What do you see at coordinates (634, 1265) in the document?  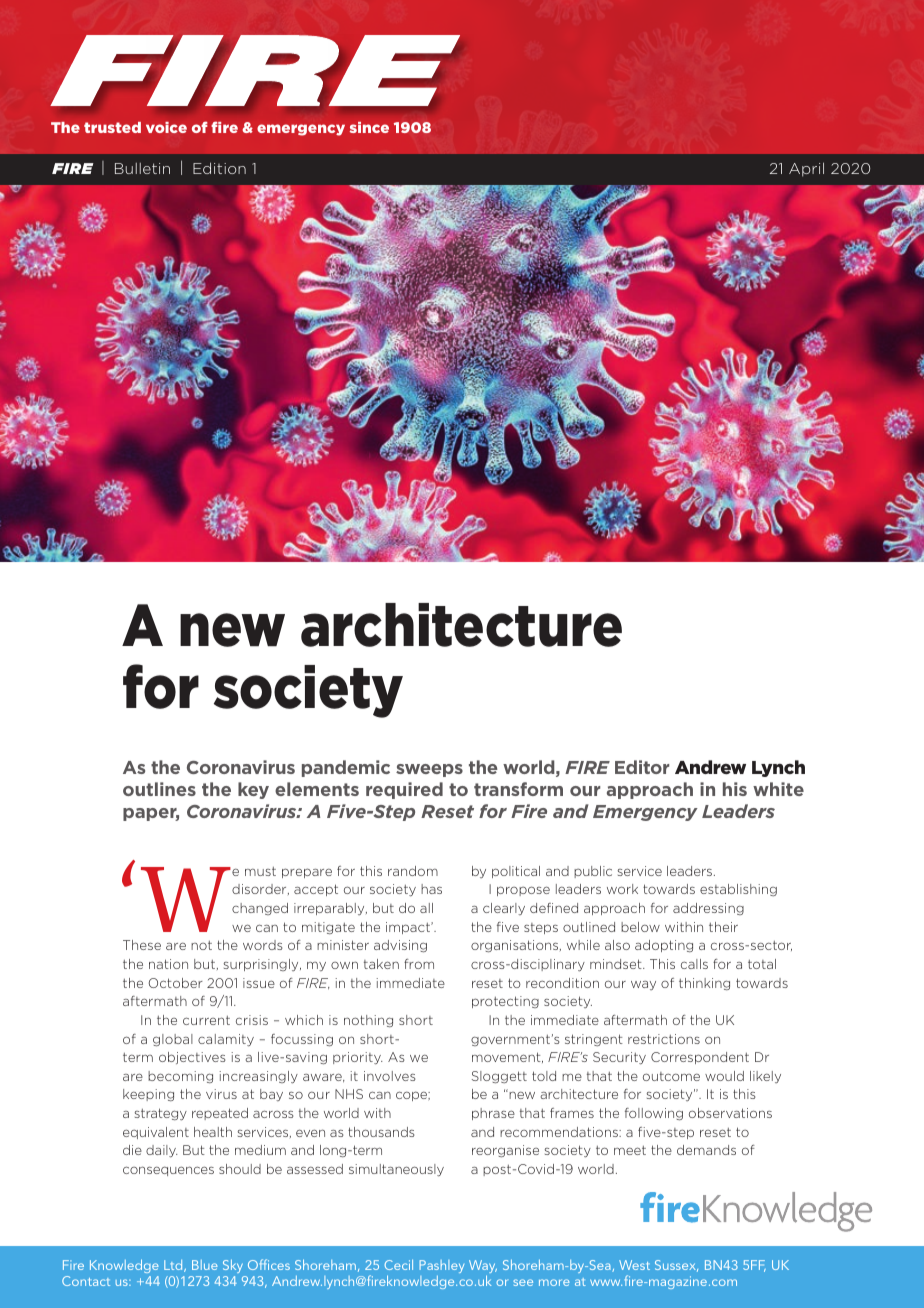 I see `West` at bounding box center [634, 1265].
